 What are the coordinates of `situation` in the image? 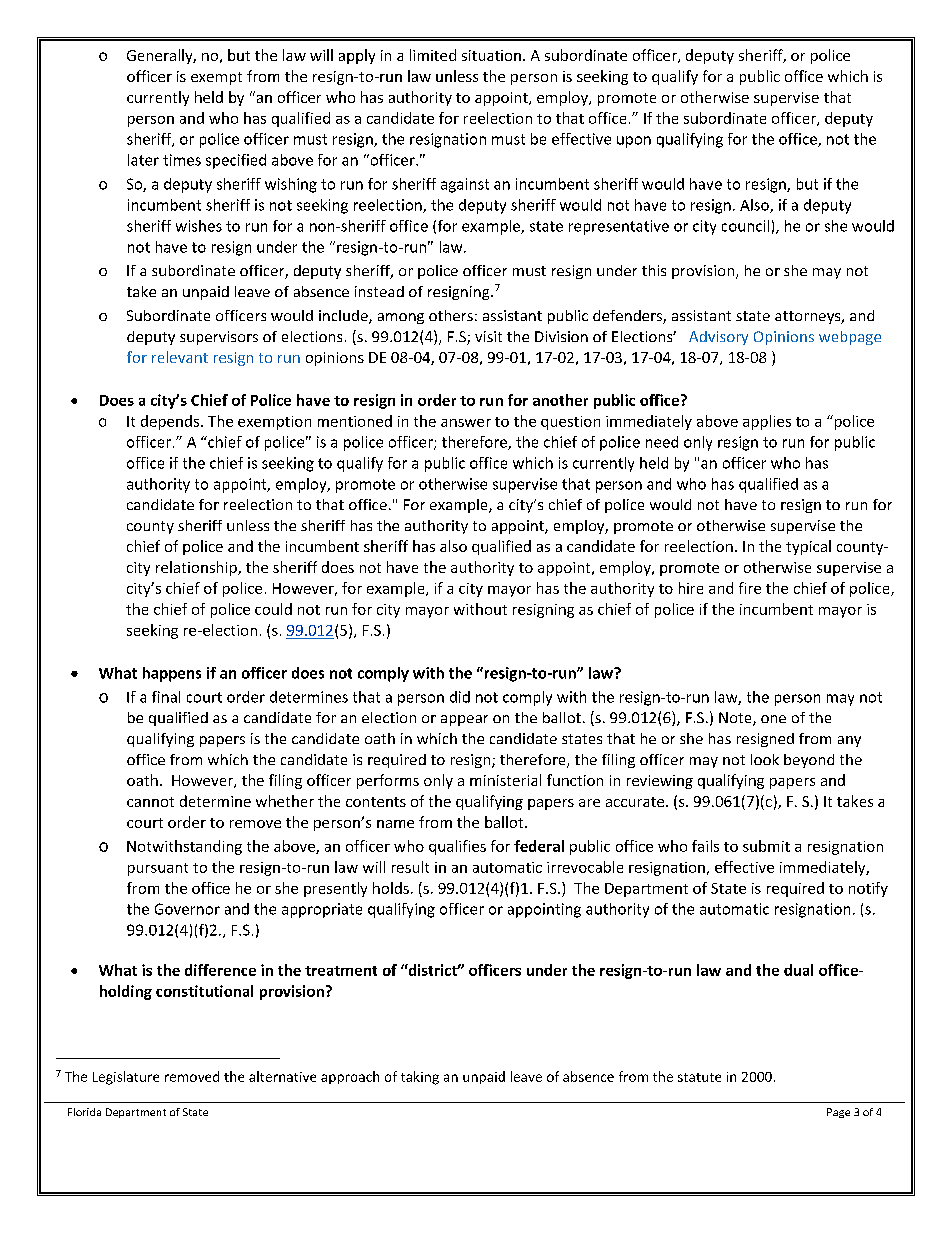 It's located at (491, 55).
